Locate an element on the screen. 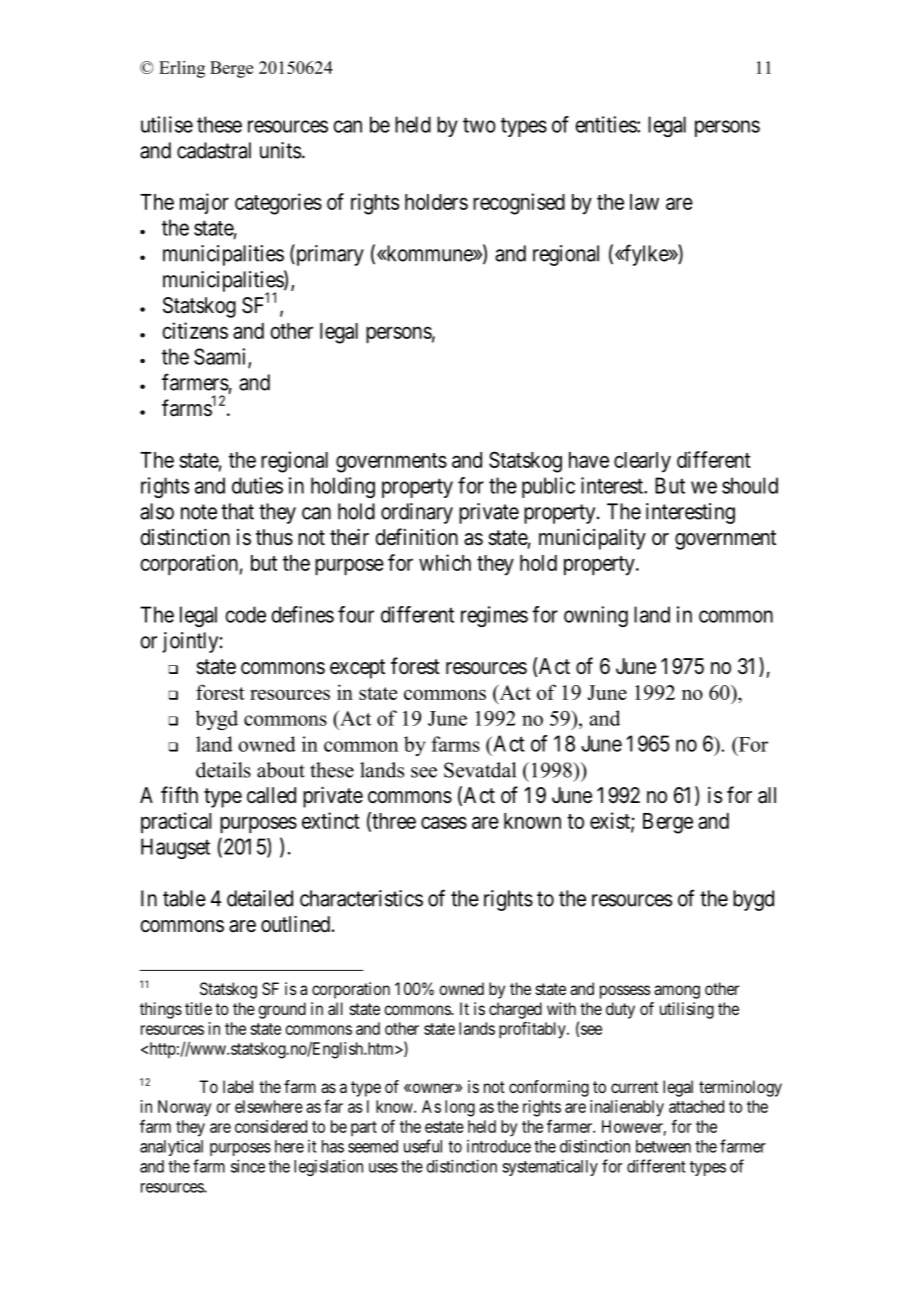 Image resolution: width=924 pixels, height=1308 pixels. extinct is located at coordinates (331, 820).
